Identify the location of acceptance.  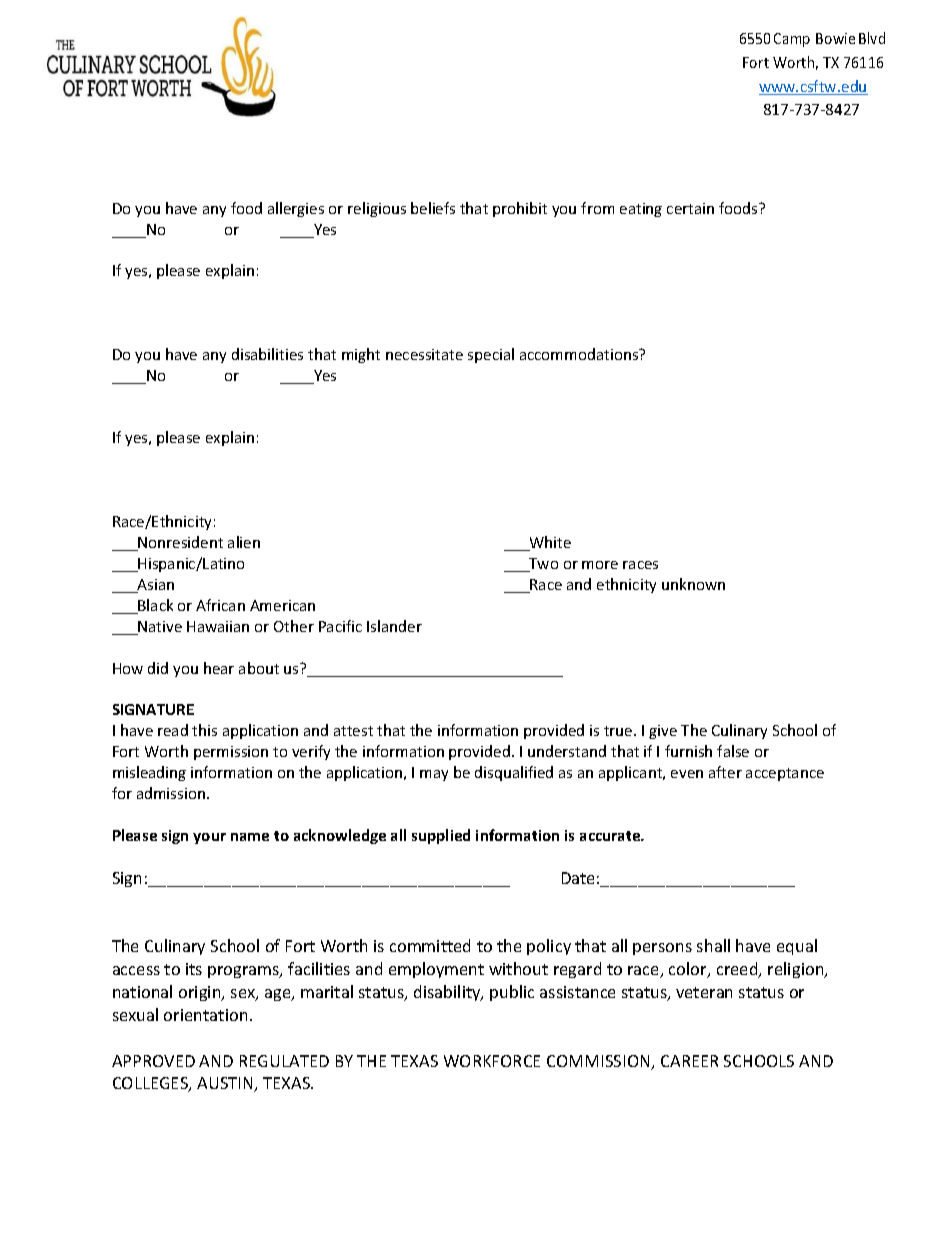
(785, 774).
